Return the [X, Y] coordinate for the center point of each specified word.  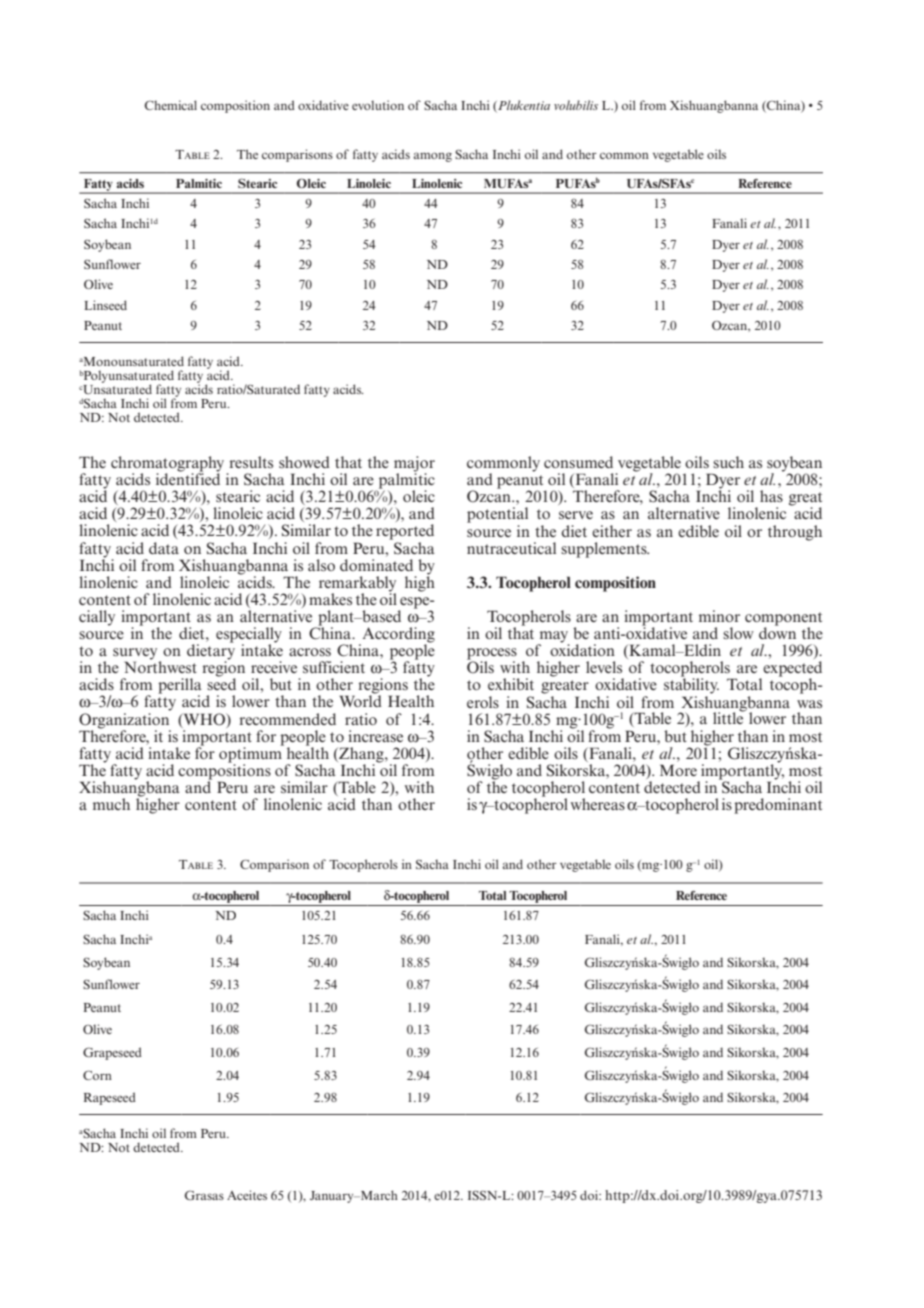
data [164, 548]
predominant [778, 806]
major [414, 465]
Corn [97, 1075]
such [728, 462]
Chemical [171, 105]
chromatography [167, 465]
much [111, 804]
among [433, 157]
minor [719, 616]
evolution [378, 105]
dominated [376, 563]
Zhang [361, 756]
